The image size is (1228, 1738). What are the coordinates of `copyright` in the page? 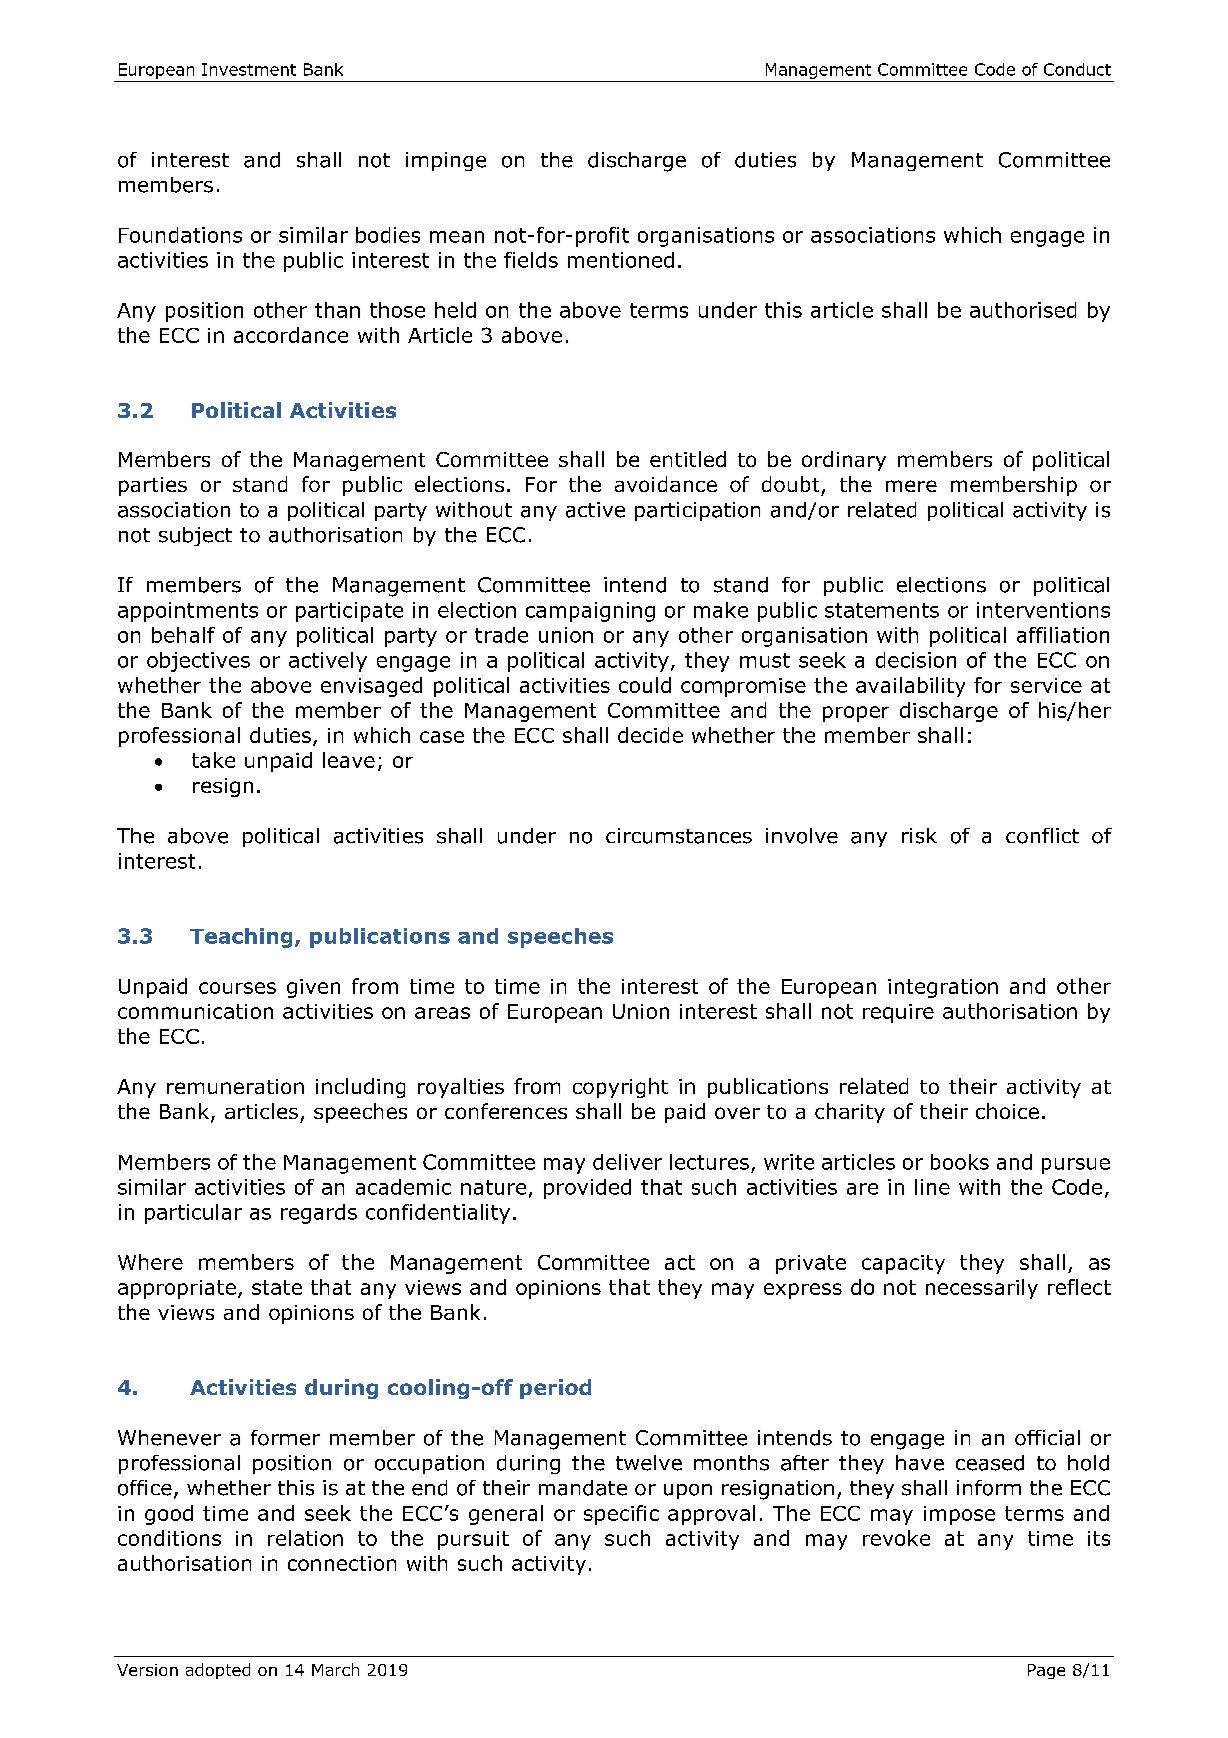 It's located at (620, 1088).
